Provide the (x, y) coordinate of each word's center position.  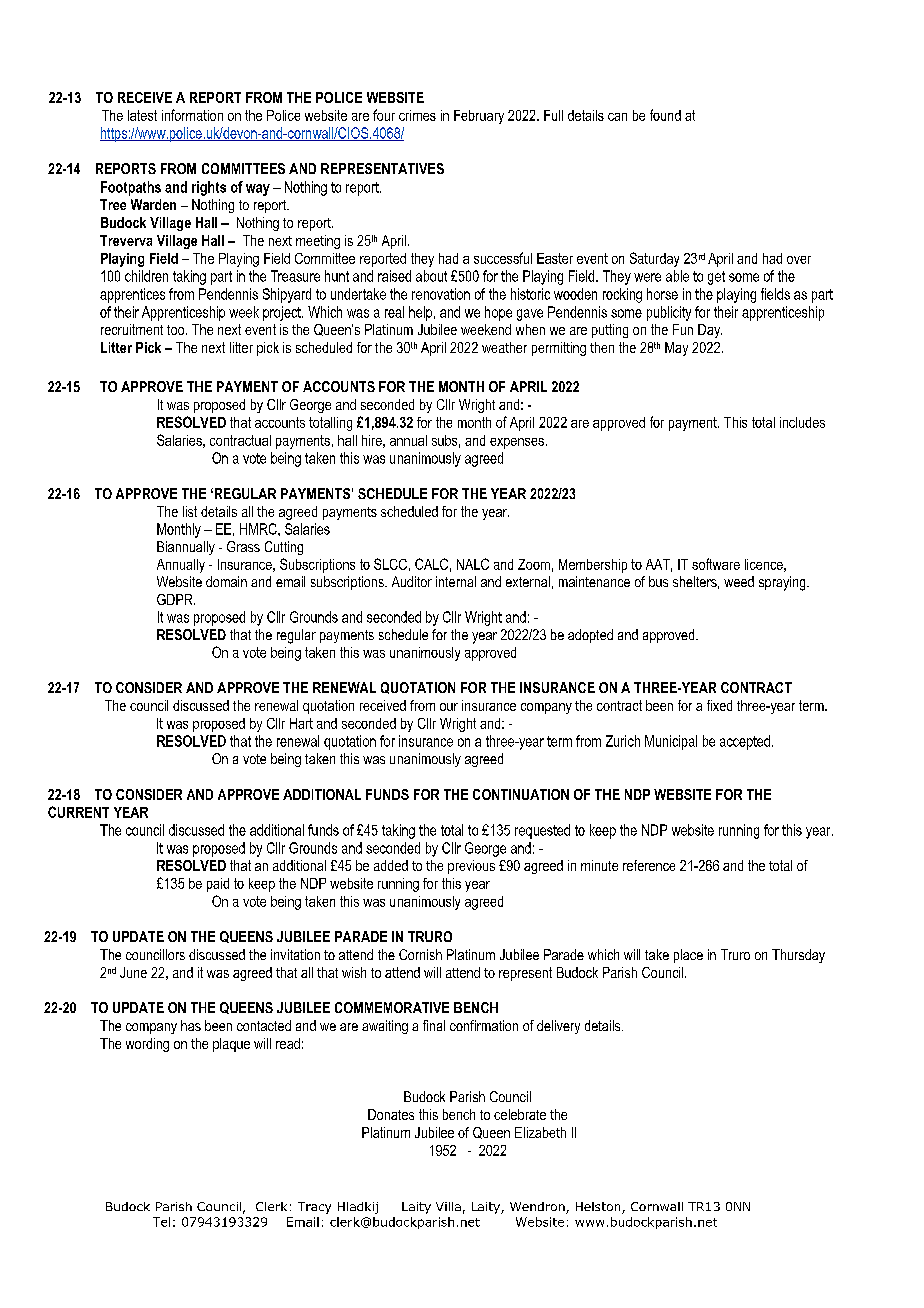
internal (456, 581)
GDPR (176, 599)
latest (142, 115)
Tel (161, 1222)
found (665, 115)
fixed (719, 705)
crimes (417, 115)
